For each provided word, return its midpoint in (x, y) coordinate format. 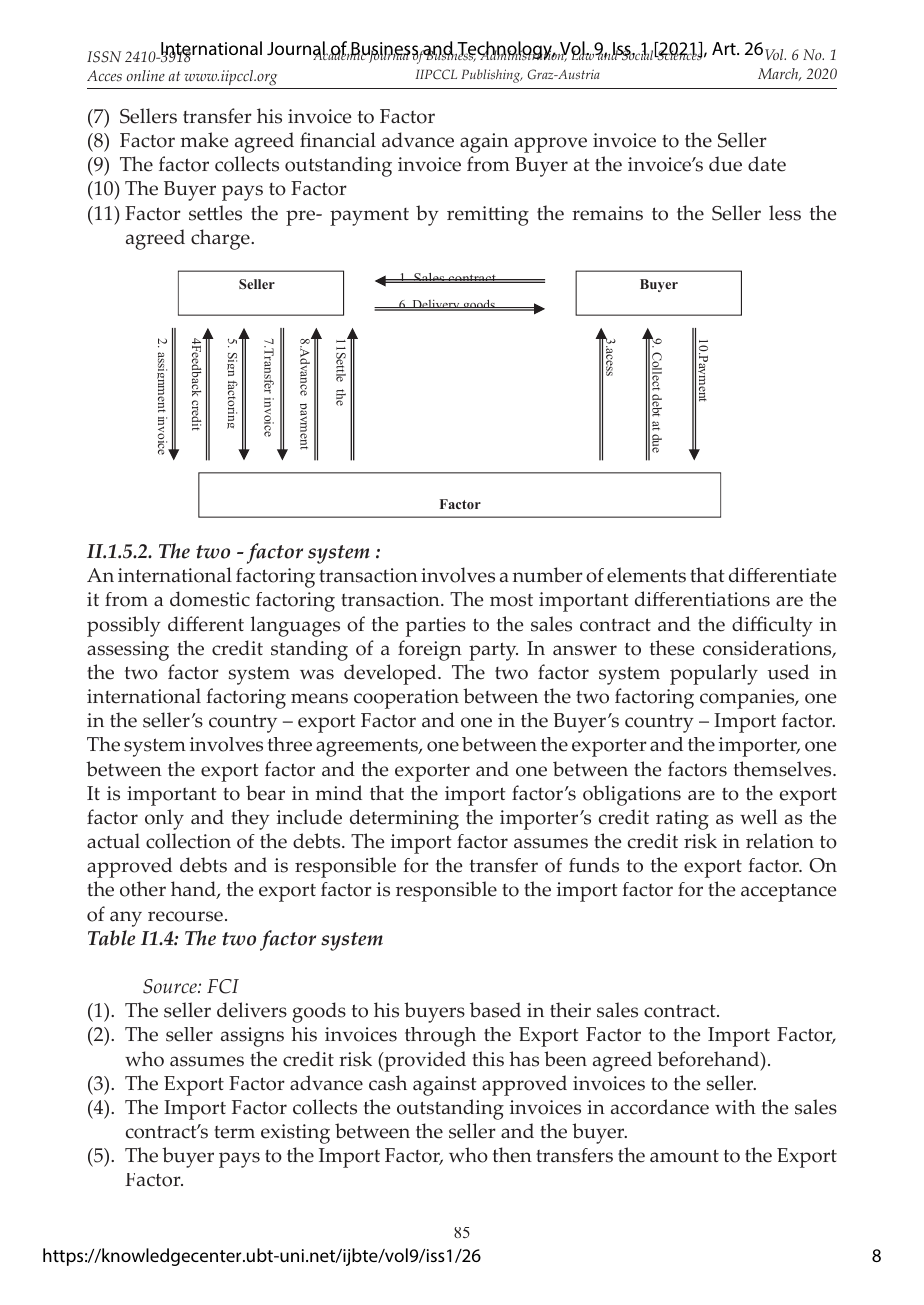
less (785, 213)
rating (682, 820)
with (735, 1106)
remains (607, 213)
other (143, 889)
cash (388, 1083)
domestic (210, 599)
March (779, 74)
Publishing (492, 76)
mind (338, 792)
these (672, 648)
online (146, 75)
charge (221, 239)
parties (436, 627)
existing (295, 1134)
